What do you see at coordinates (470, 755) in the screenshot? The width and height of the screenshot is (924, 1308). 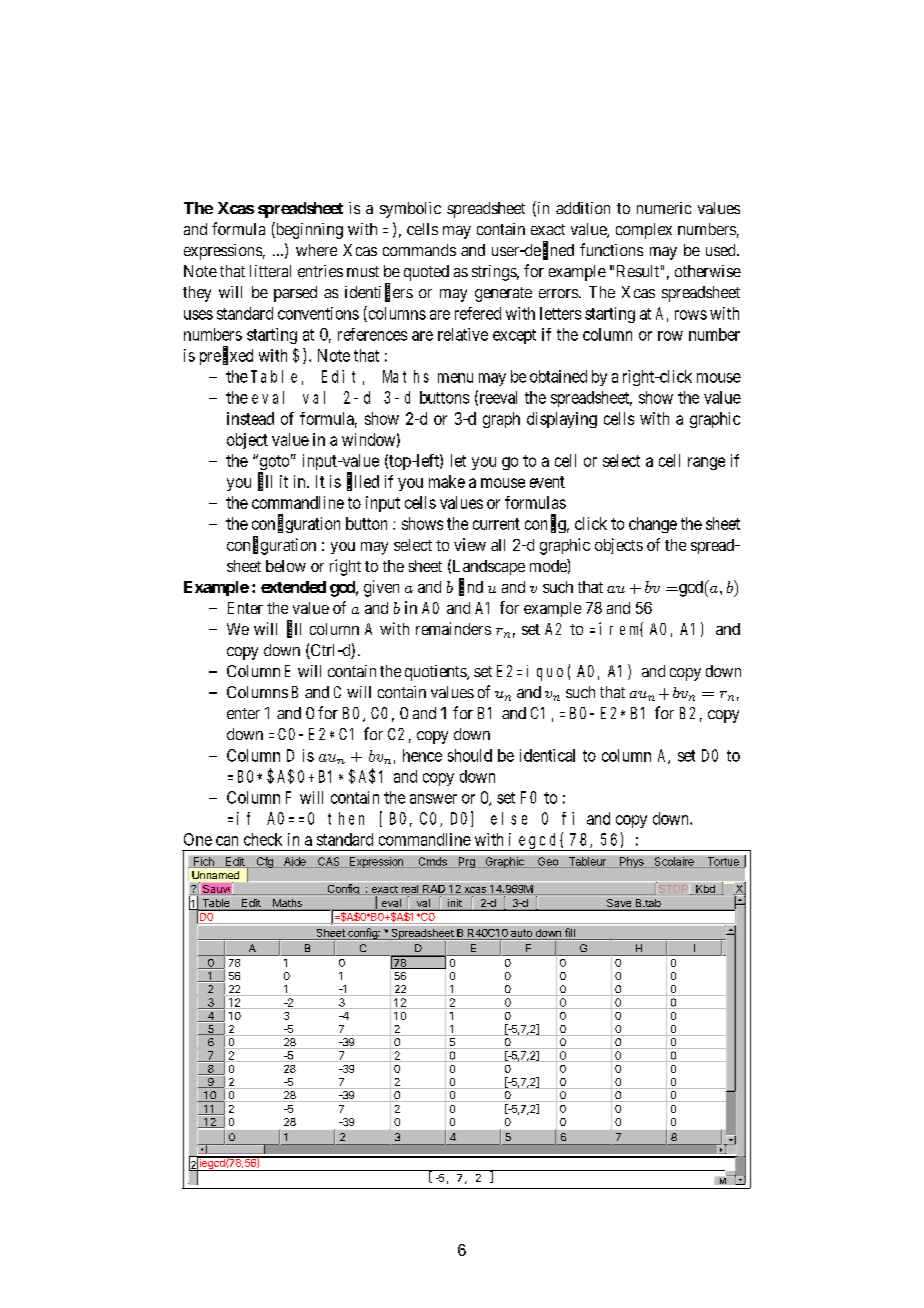 I see `should` at bounding box center [470, 755].
